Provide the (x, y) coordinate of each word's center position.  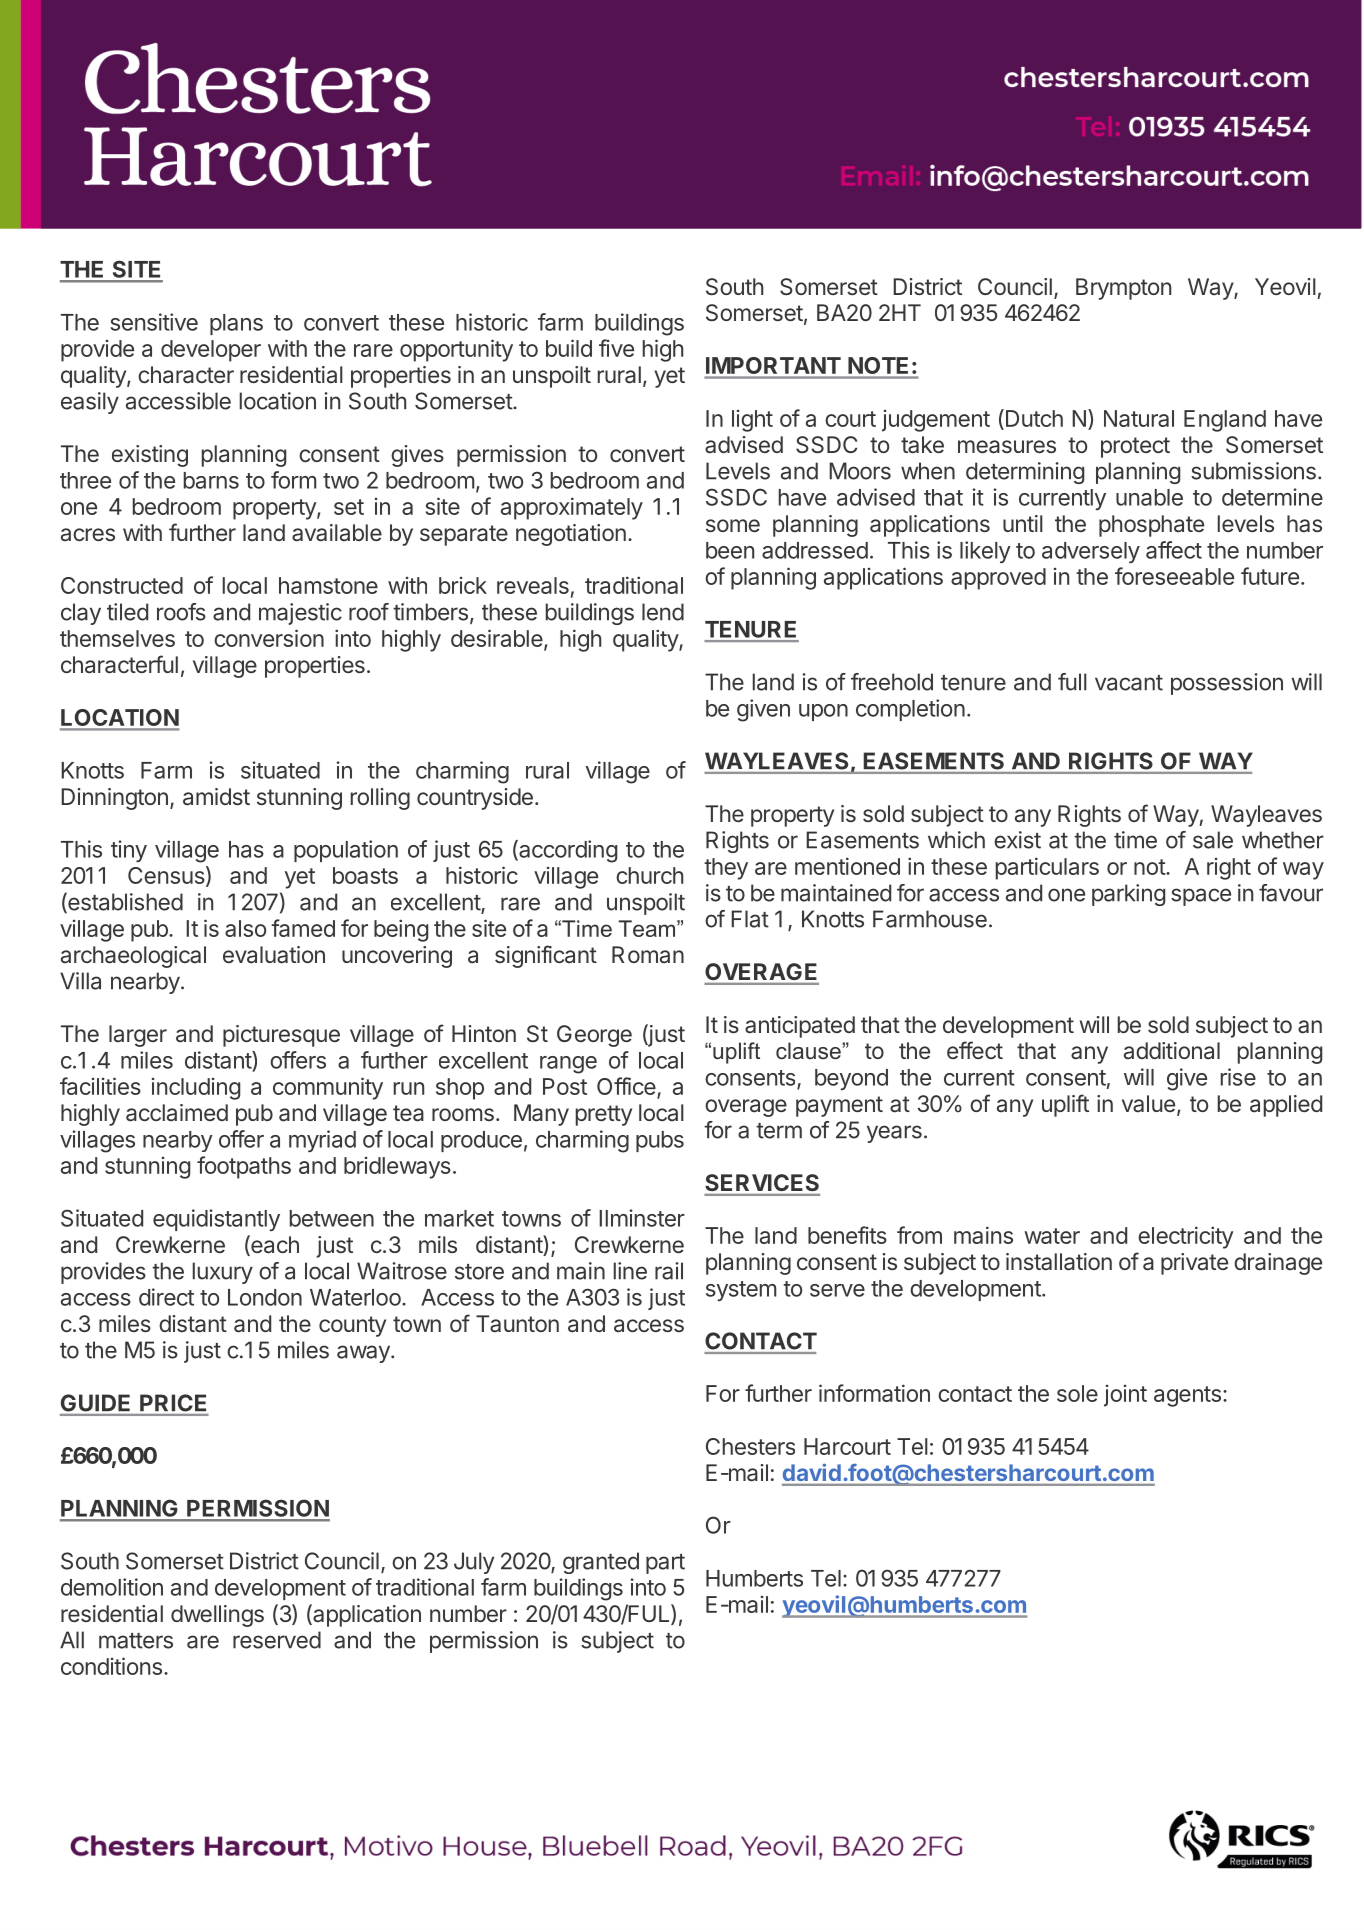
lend (663, 612)
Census (166, 875)
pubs (660, 1141)
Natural (1139, 418)
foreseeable (1174, 576)
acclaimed (177, 1113)
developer (211, 351)
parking (1128, 895)
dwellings (217, 1616)
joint (1125, 1396)
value (1148, 1104)
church (649, 875)
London (265, 1297)
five (616, 348)
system (741, 1291)
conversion (269, 638)
